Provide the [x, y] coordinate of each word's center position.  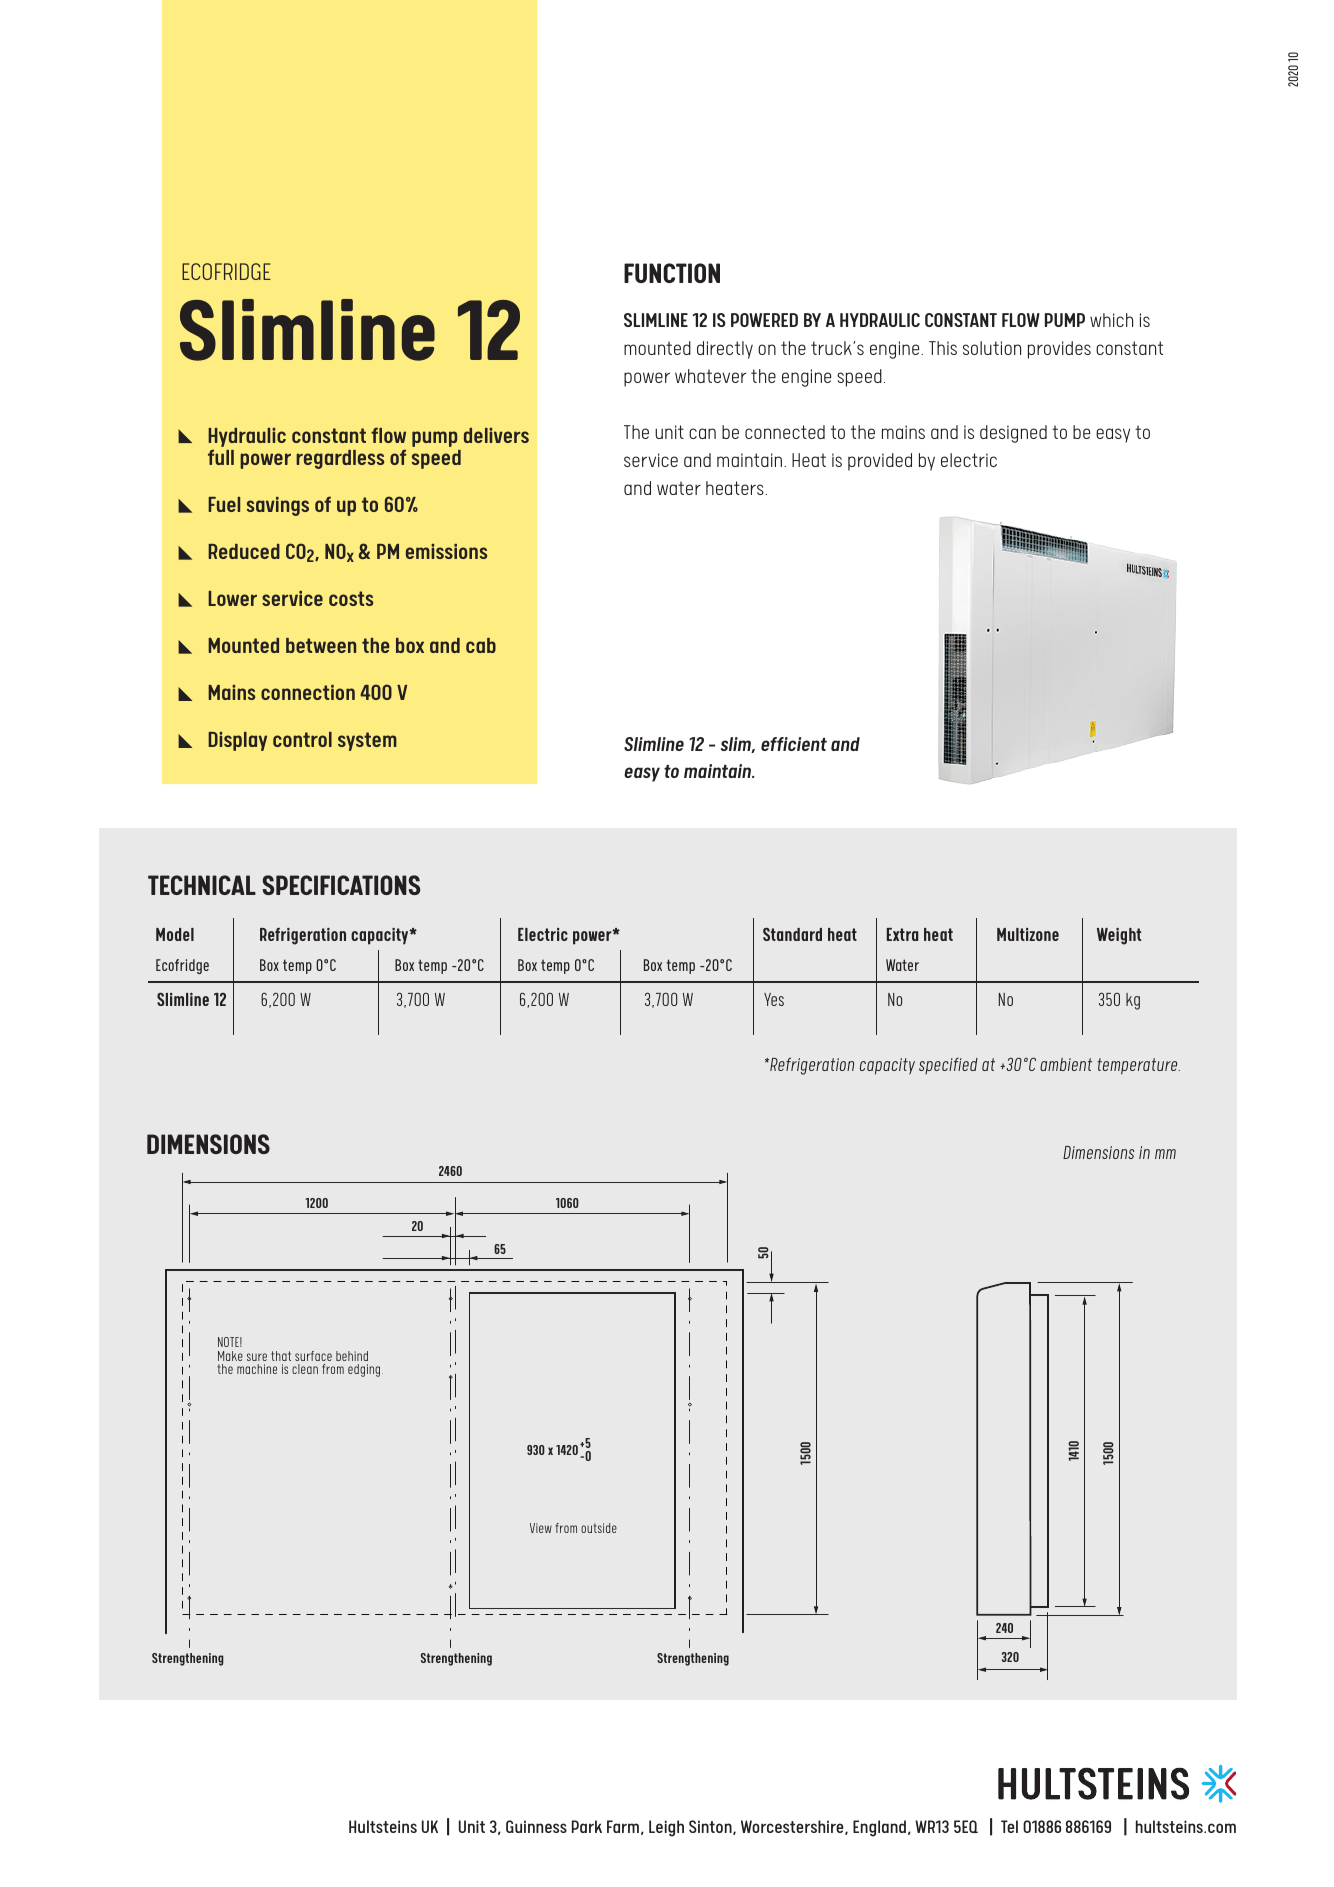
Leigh [666, 1828]
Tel [1009, 1826]
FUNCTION [672, 273]
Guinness [536, 1826]
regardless [340, 459]
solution [992, 348]
